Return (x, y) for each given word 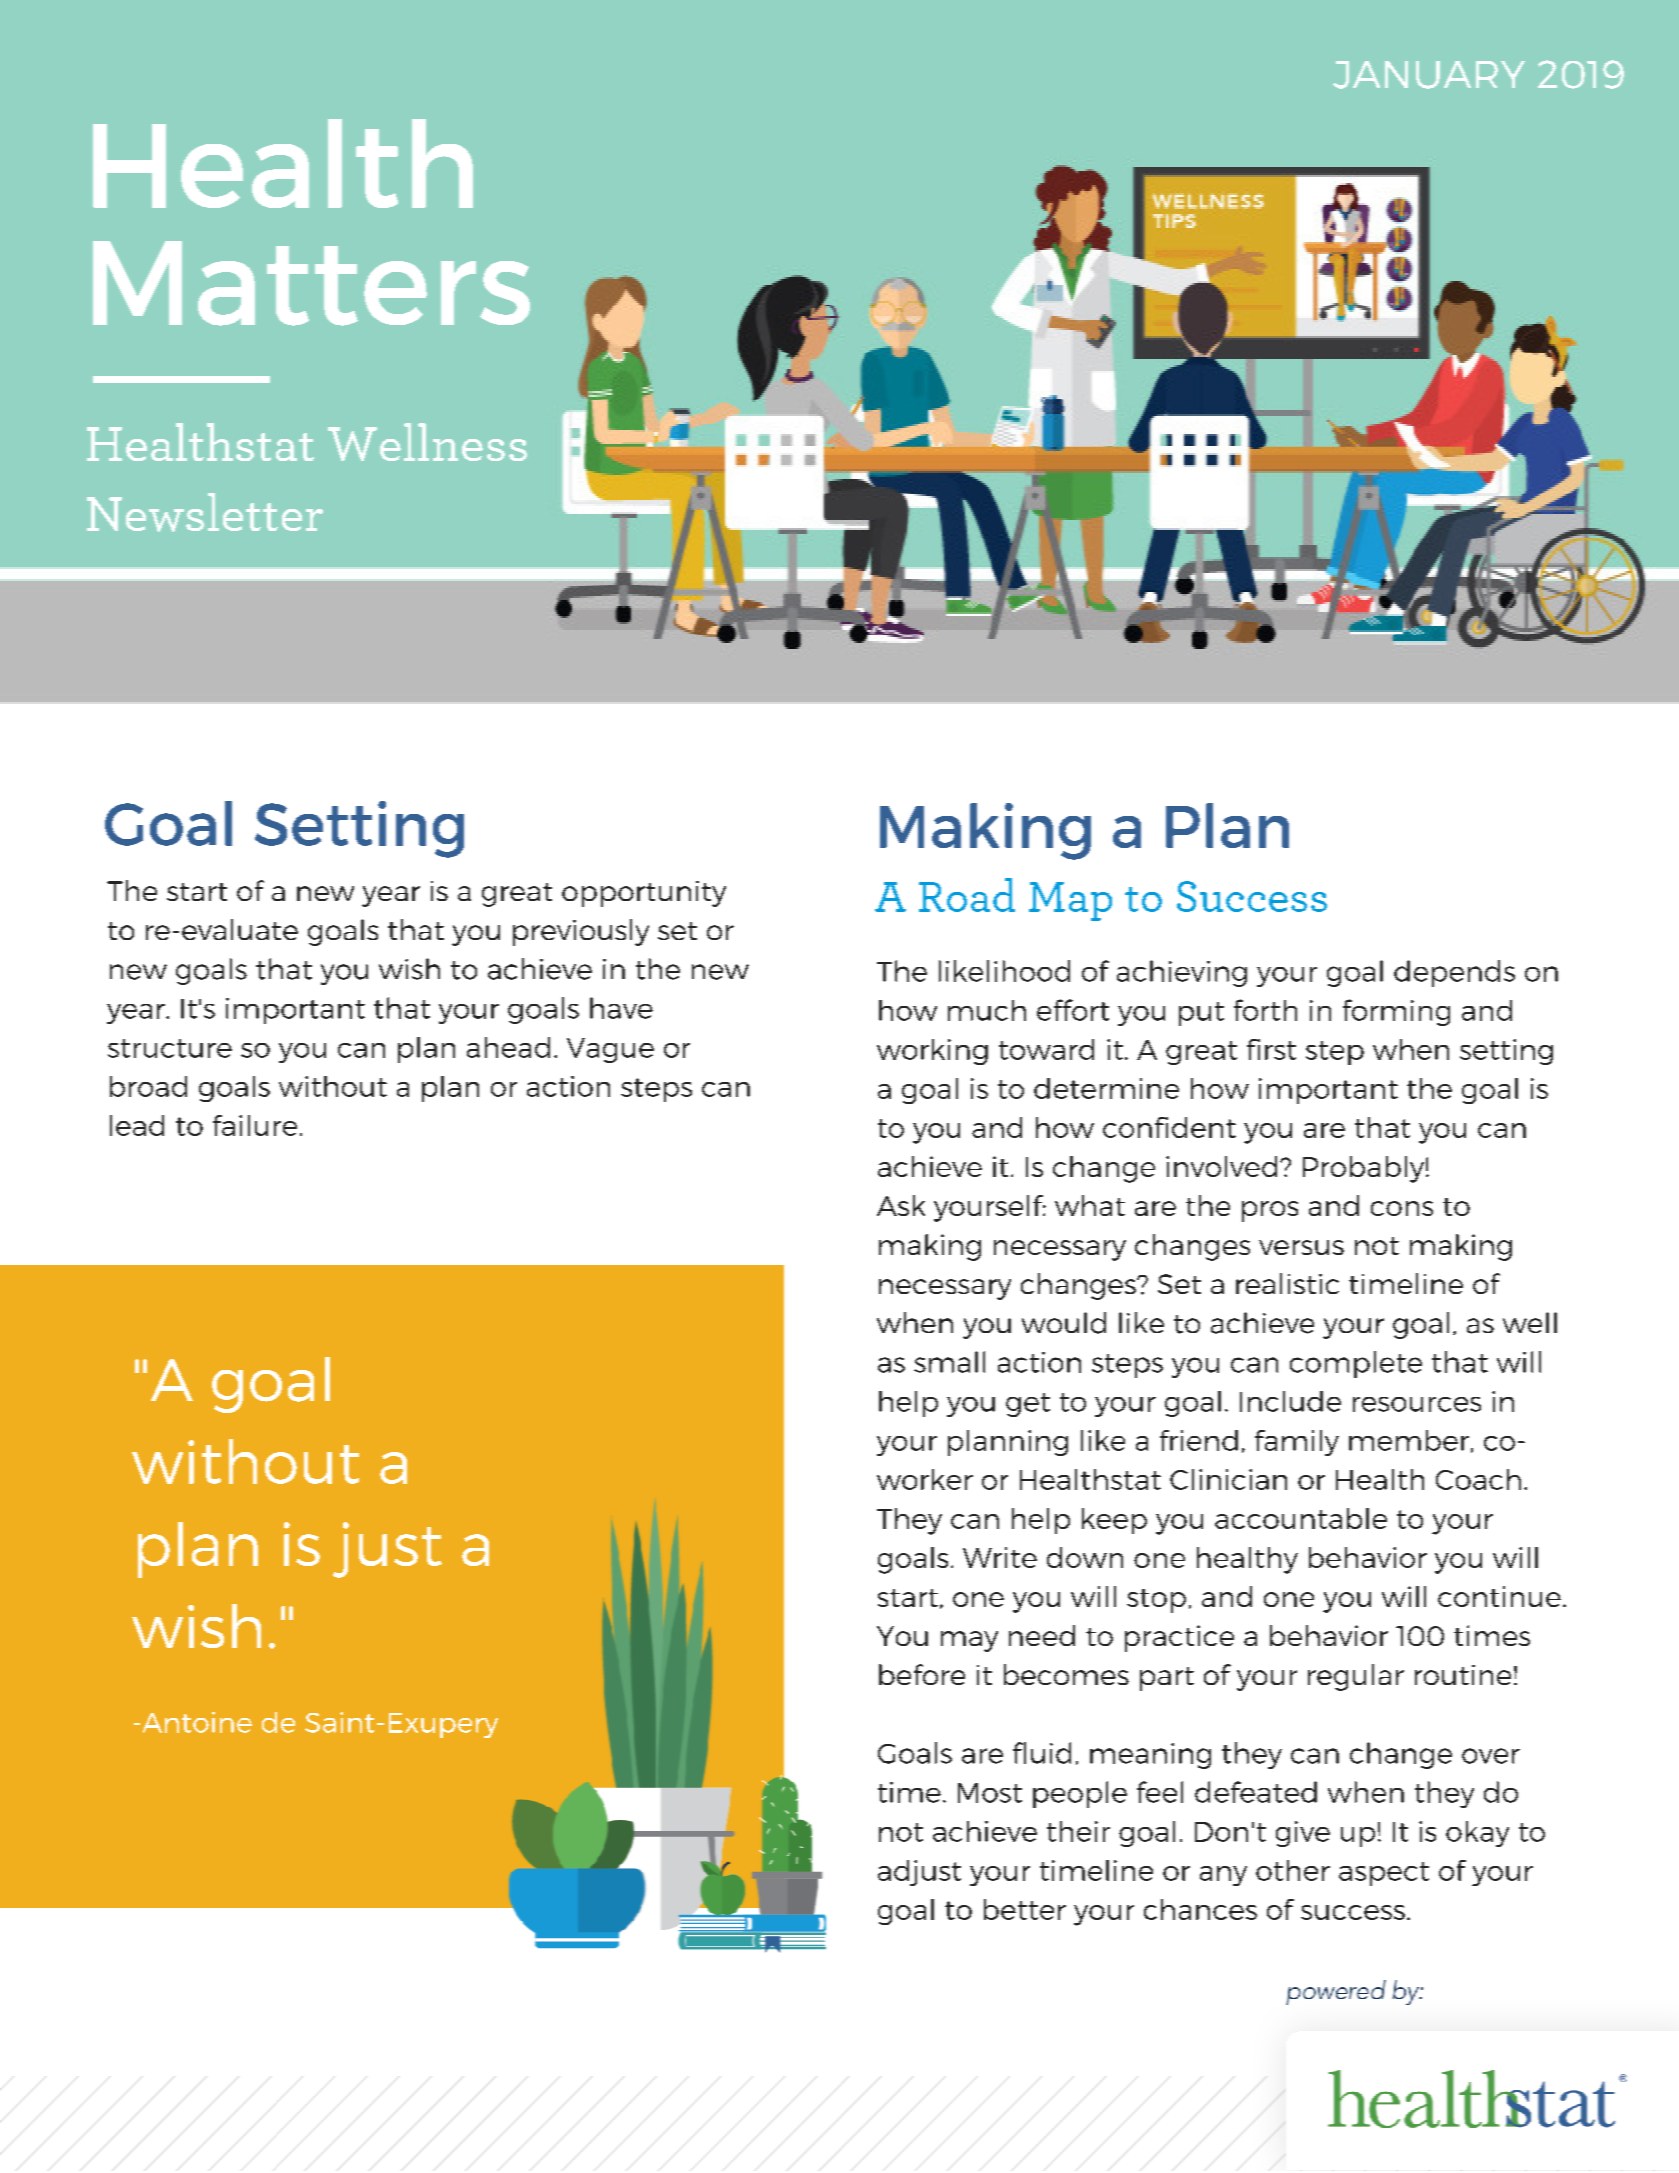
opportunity (644, 894)
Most (990, 1793)
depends (1454, 973)
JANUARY (1429, 75)
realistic (1287, 1283)
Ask (901, 1205)
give (1303, 1834)
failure (255, 1125)
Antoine (197, 1722)
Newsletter (205, 512)
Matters (311, 283)
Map (1070, 901)
